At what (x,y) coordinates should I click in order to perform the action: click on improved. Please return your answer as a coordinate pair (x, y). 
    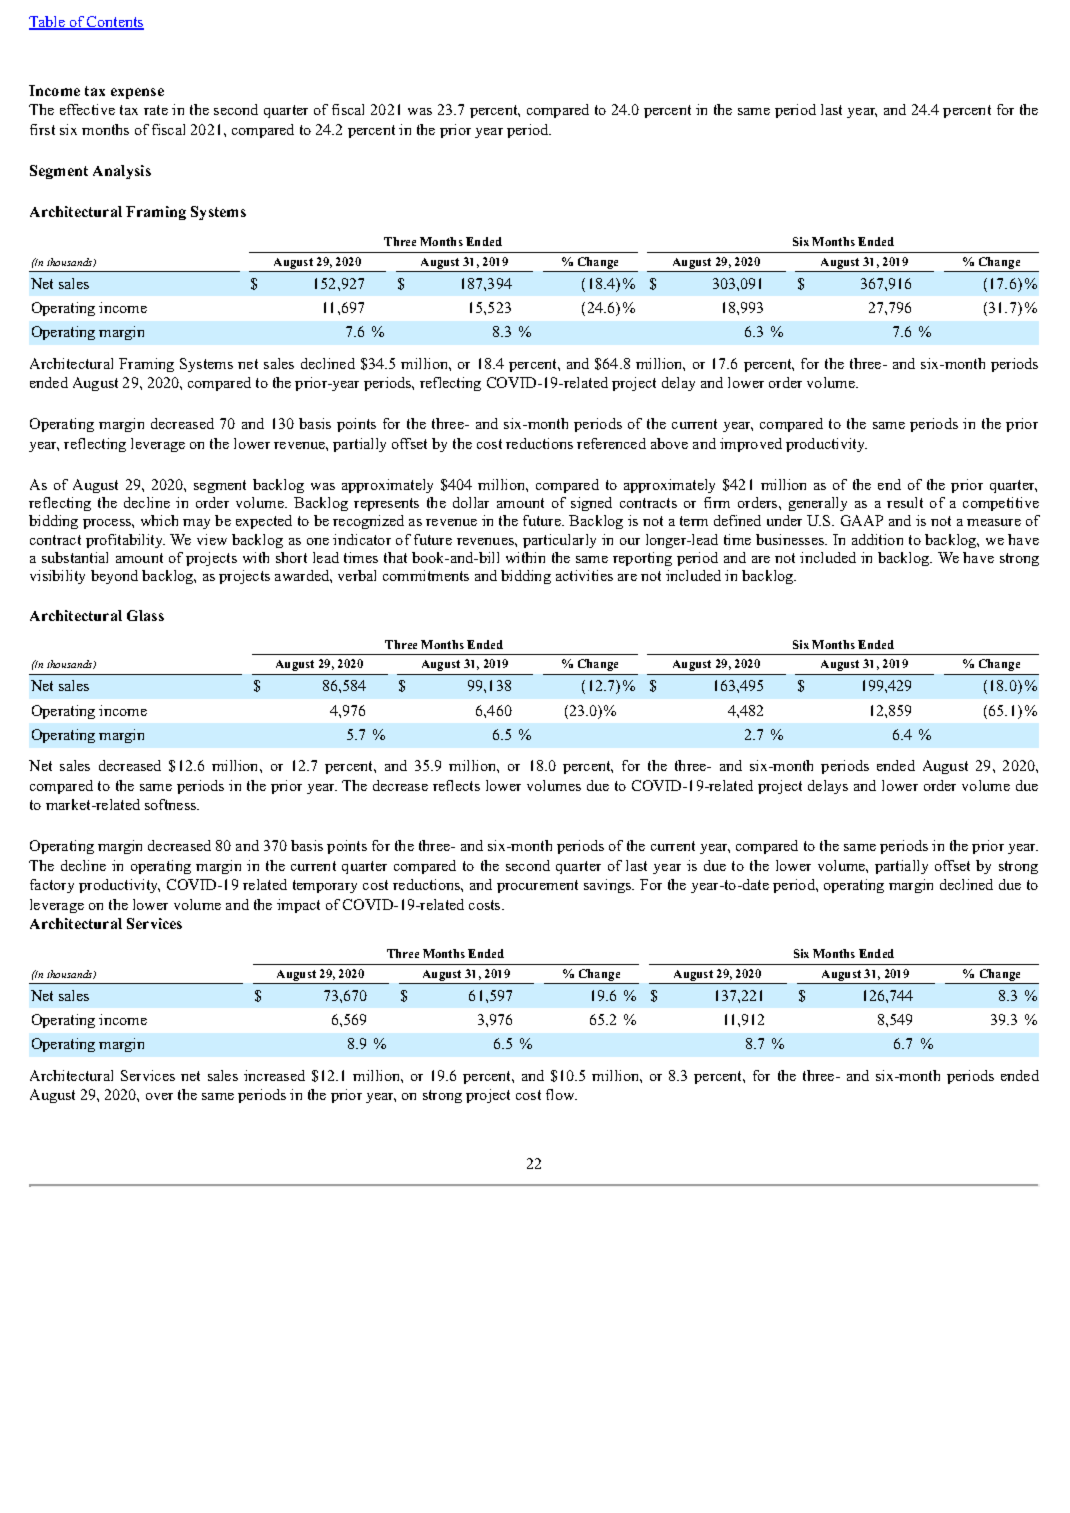
    Looking at the image, I should click on (751, 445).
